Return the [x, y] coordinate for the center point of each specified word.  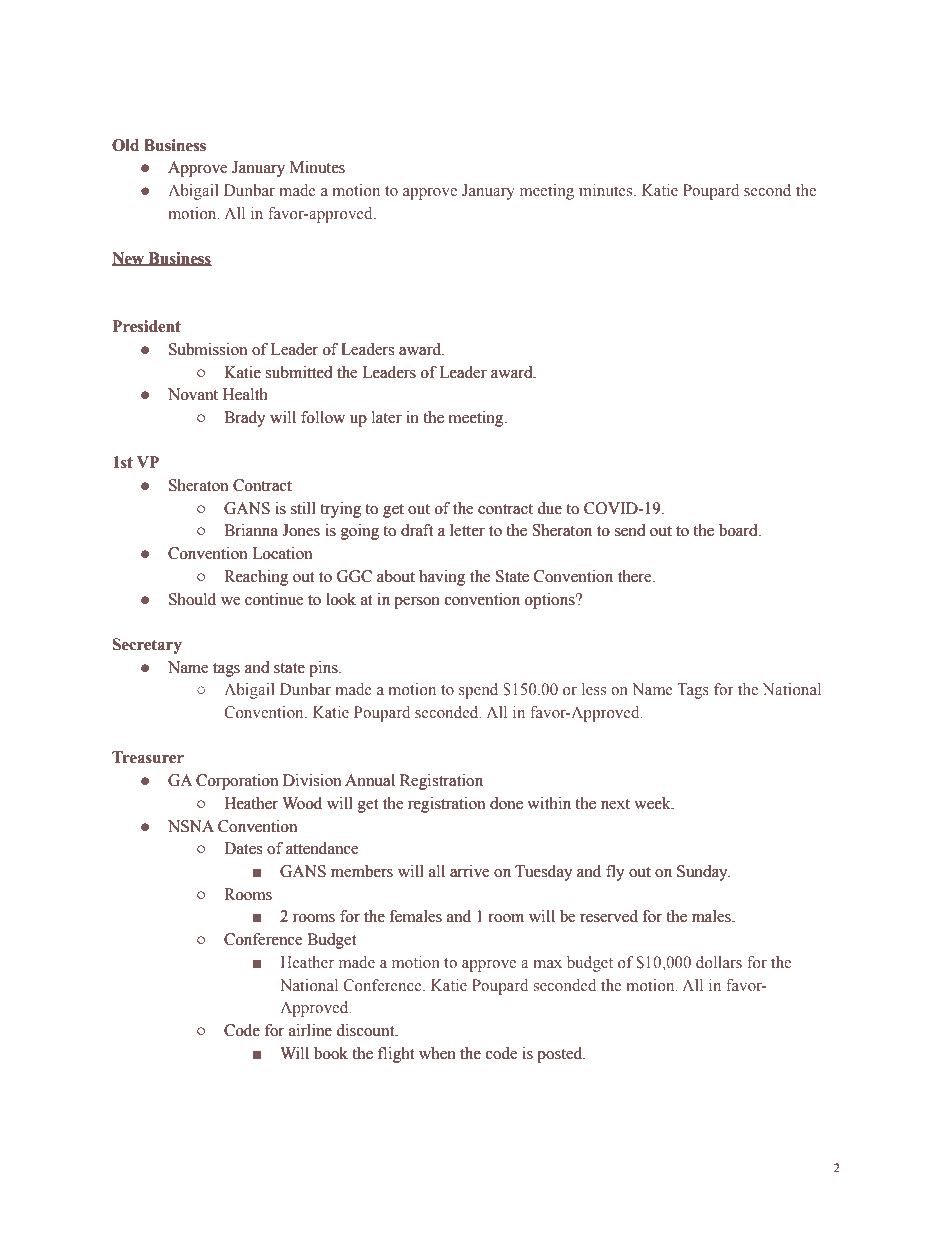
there [636, 576]
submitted [299, 372]
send [630, 530]
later [387, 417]
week [653, 803]
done [506, 803]
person [417, 603]
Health [245, 394]
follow [323, 417]
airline [310, 1030]
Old [125, 145]
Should [192, 599]
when [437, 1053]
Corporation [237, 782]
